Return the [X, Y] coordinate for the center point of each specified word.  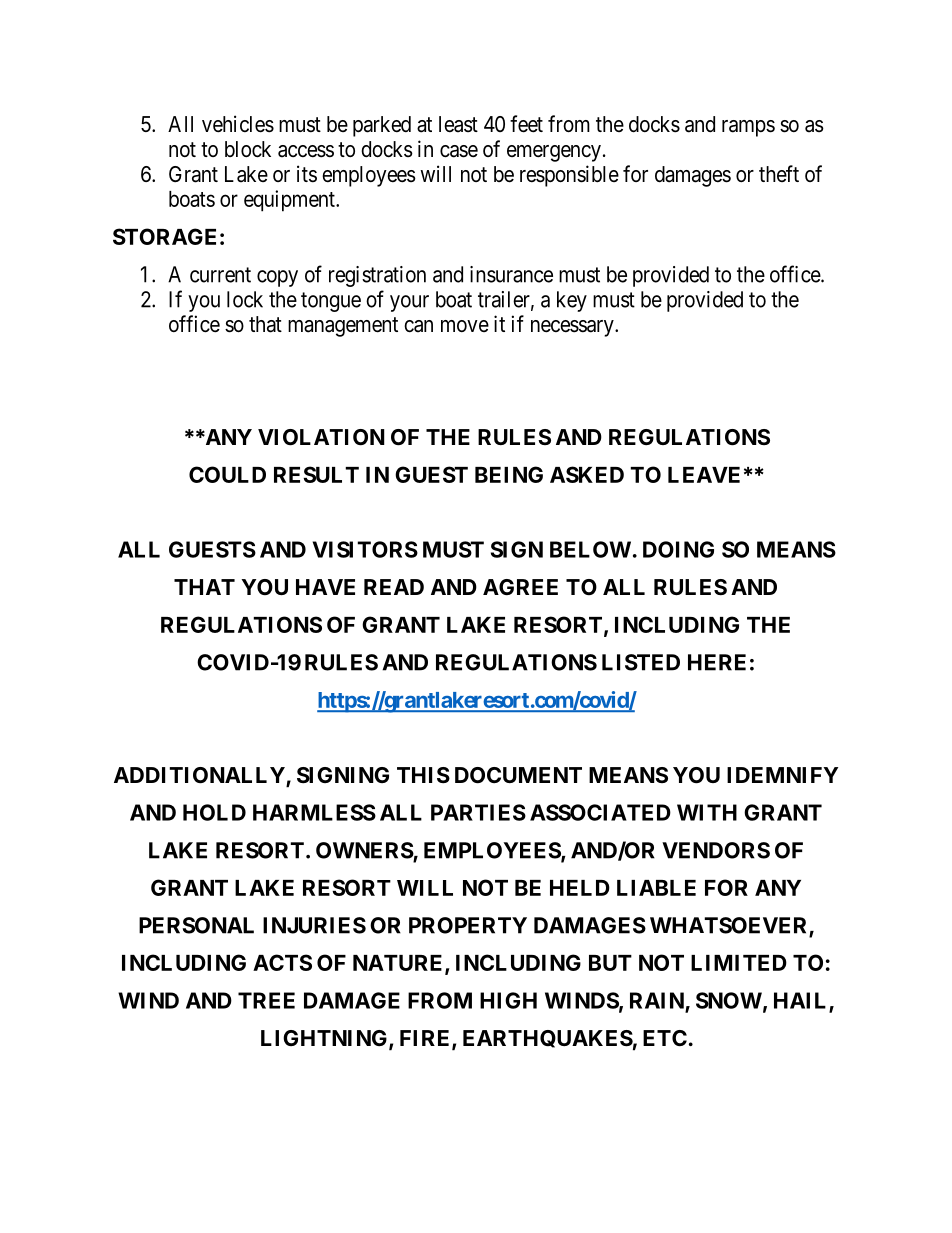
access [306, 151]
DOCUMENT [518, 775]
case [459, 151]
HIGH [508, 1000]
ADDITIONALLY [200, 776]
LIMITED [739, 963]
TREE [266, 1000]
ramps [748, 128]
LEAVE [704, 475]
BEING [509, 474]
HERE [717, 662]
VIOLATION [321, 437]
